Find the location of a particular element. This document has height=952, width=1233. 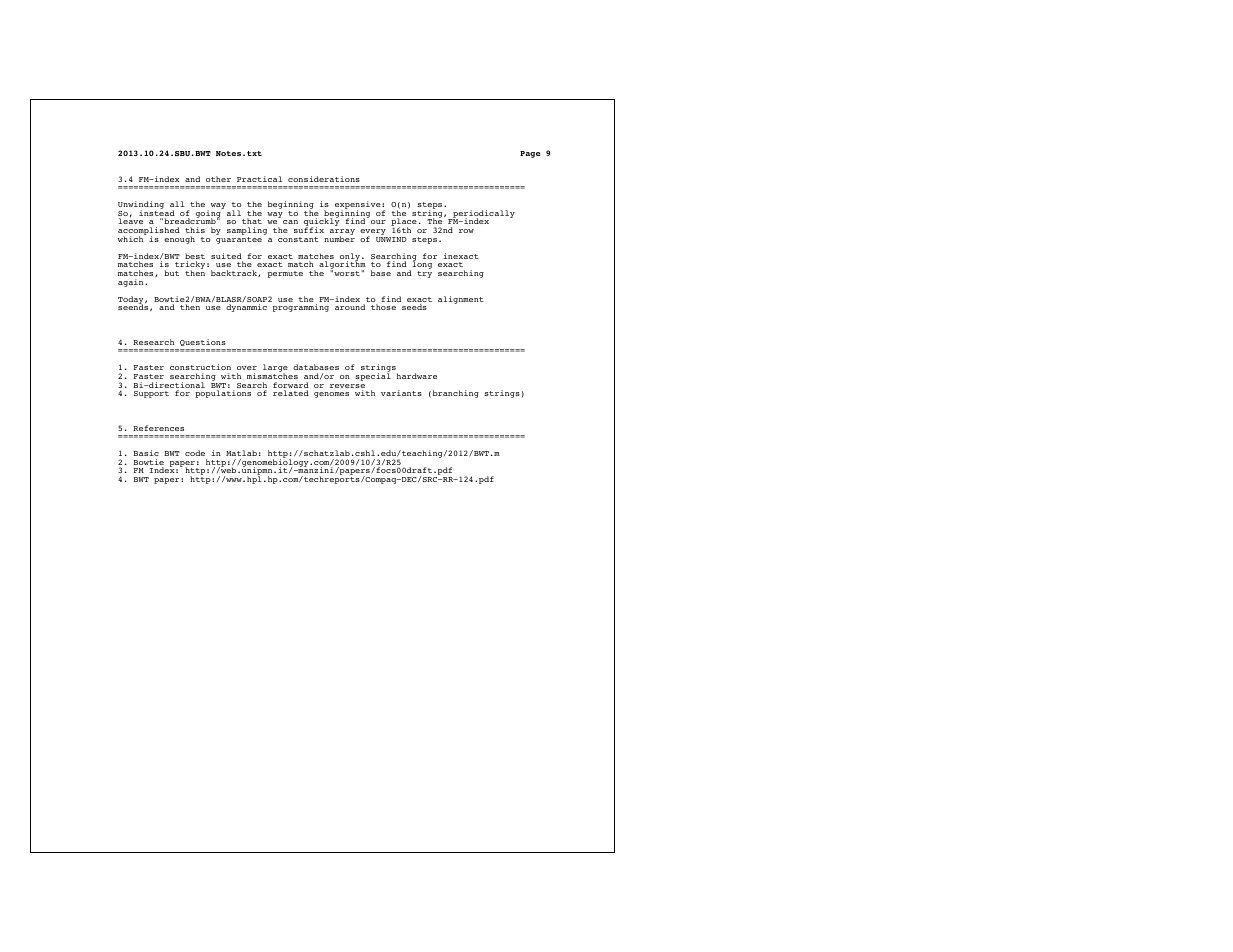

considerations is located at coordinates (324, 179).
